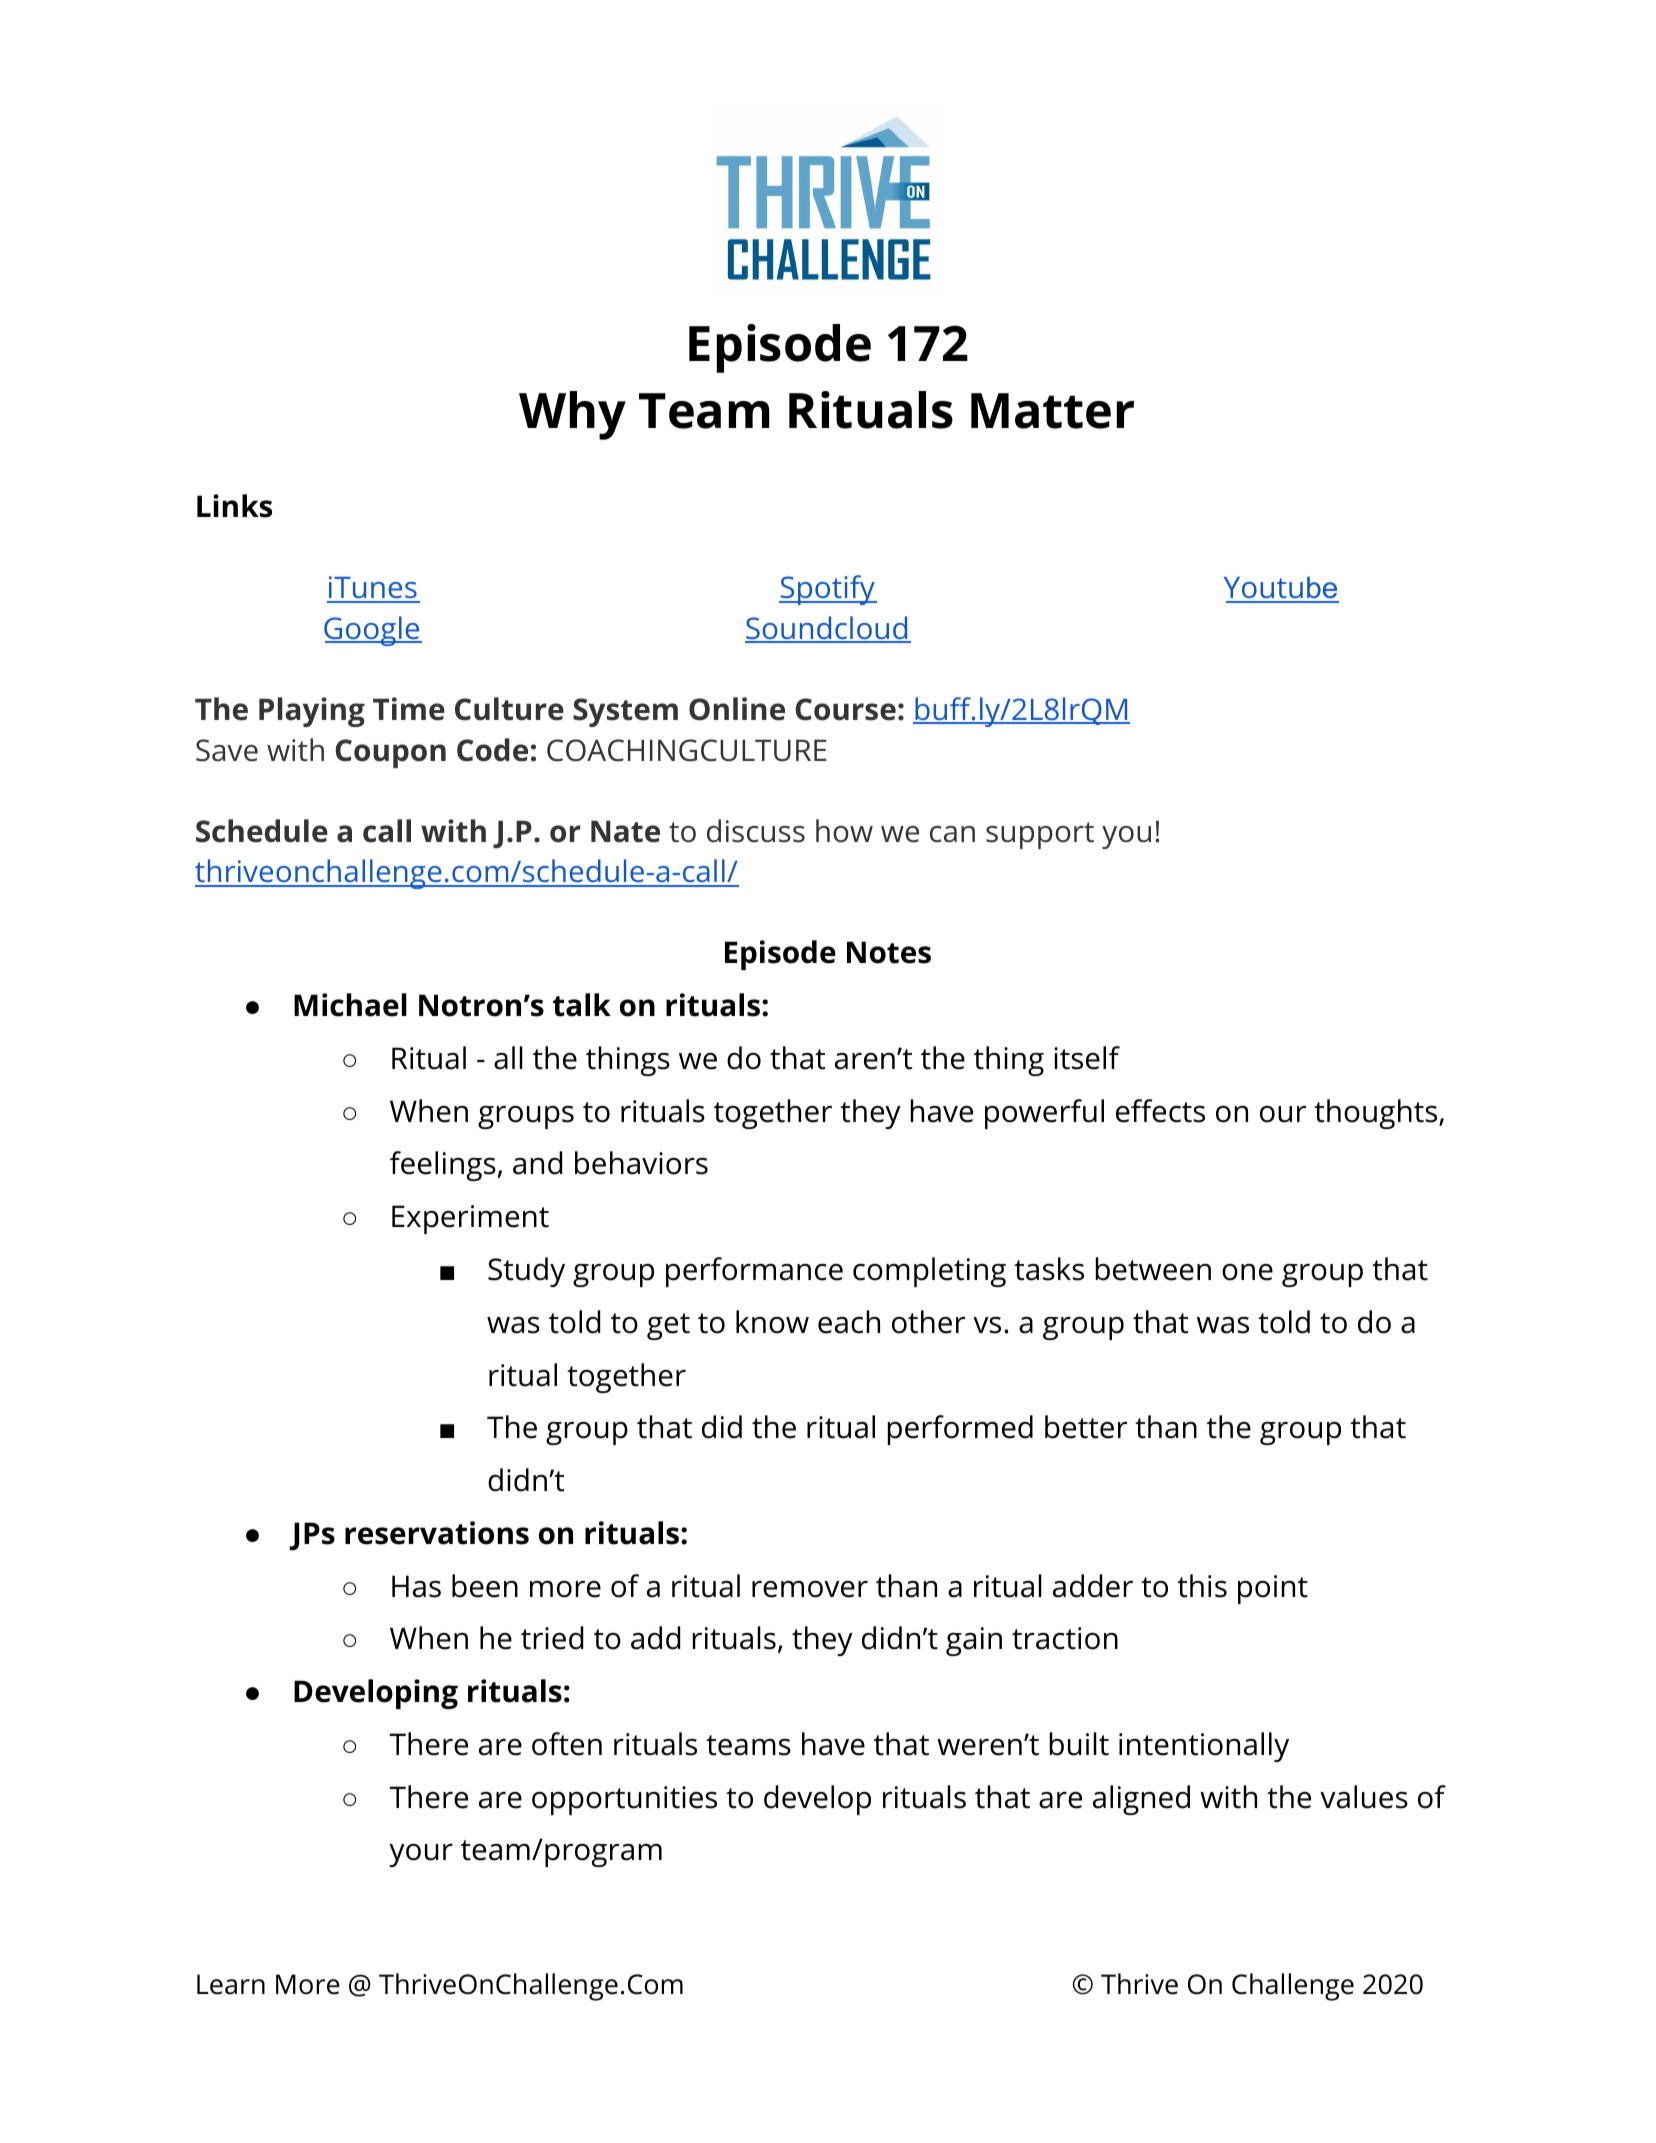  Describe the element at coordinates (1087, 1058) in the screenshot. I see `itself` at that location.
